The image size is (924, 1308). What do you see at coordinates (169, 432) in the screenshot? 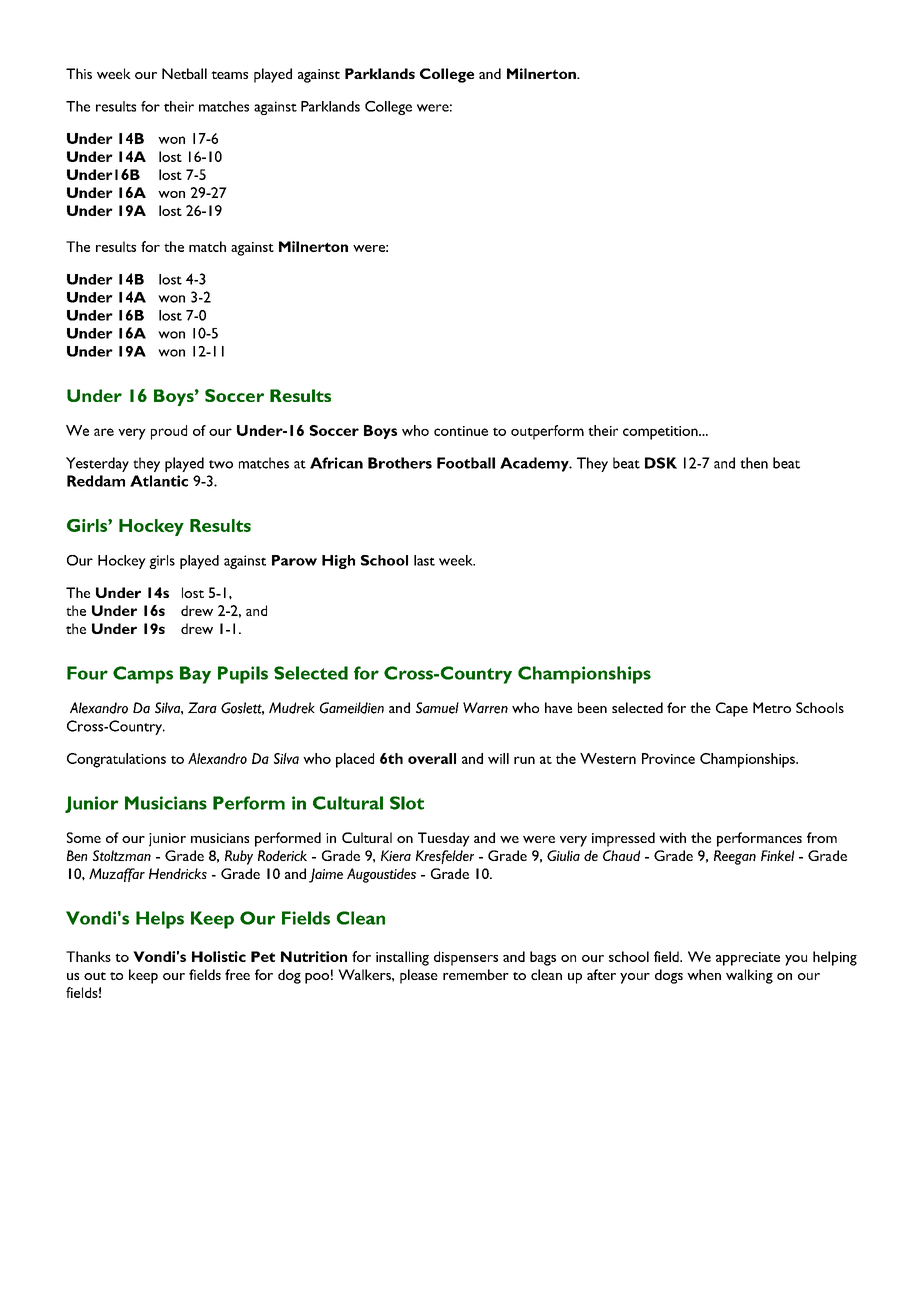
I see `proud` at bounding box center [169, 432].
